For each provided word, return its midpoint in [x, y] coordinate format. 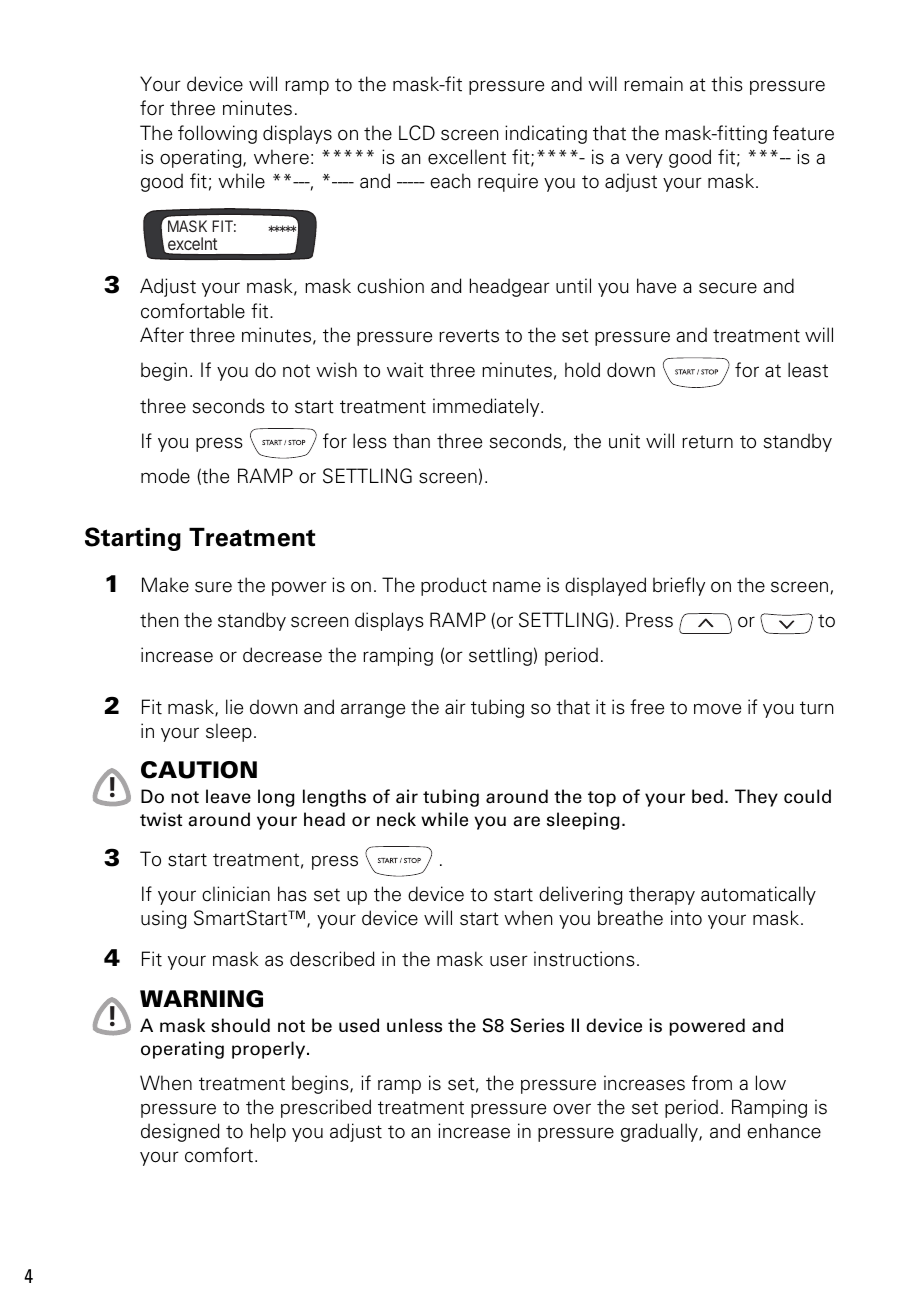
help [268, 1132]
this [727, 84]
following [217, 134]
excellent [467, 157]
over [572, 1109]
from [712, 1083]
